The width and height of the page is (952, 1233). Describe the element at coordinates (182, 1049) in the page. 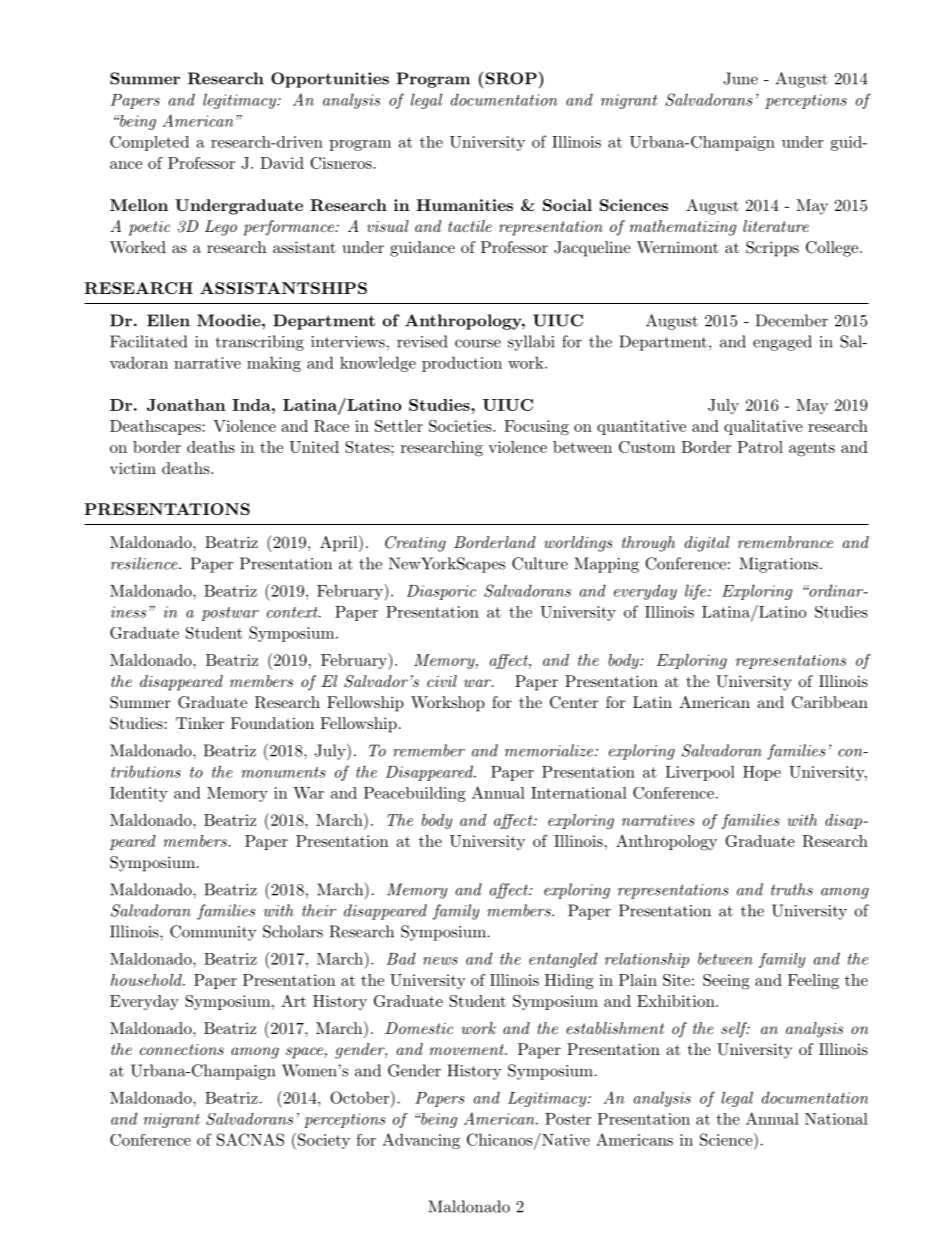

I see `connections` at that location.
